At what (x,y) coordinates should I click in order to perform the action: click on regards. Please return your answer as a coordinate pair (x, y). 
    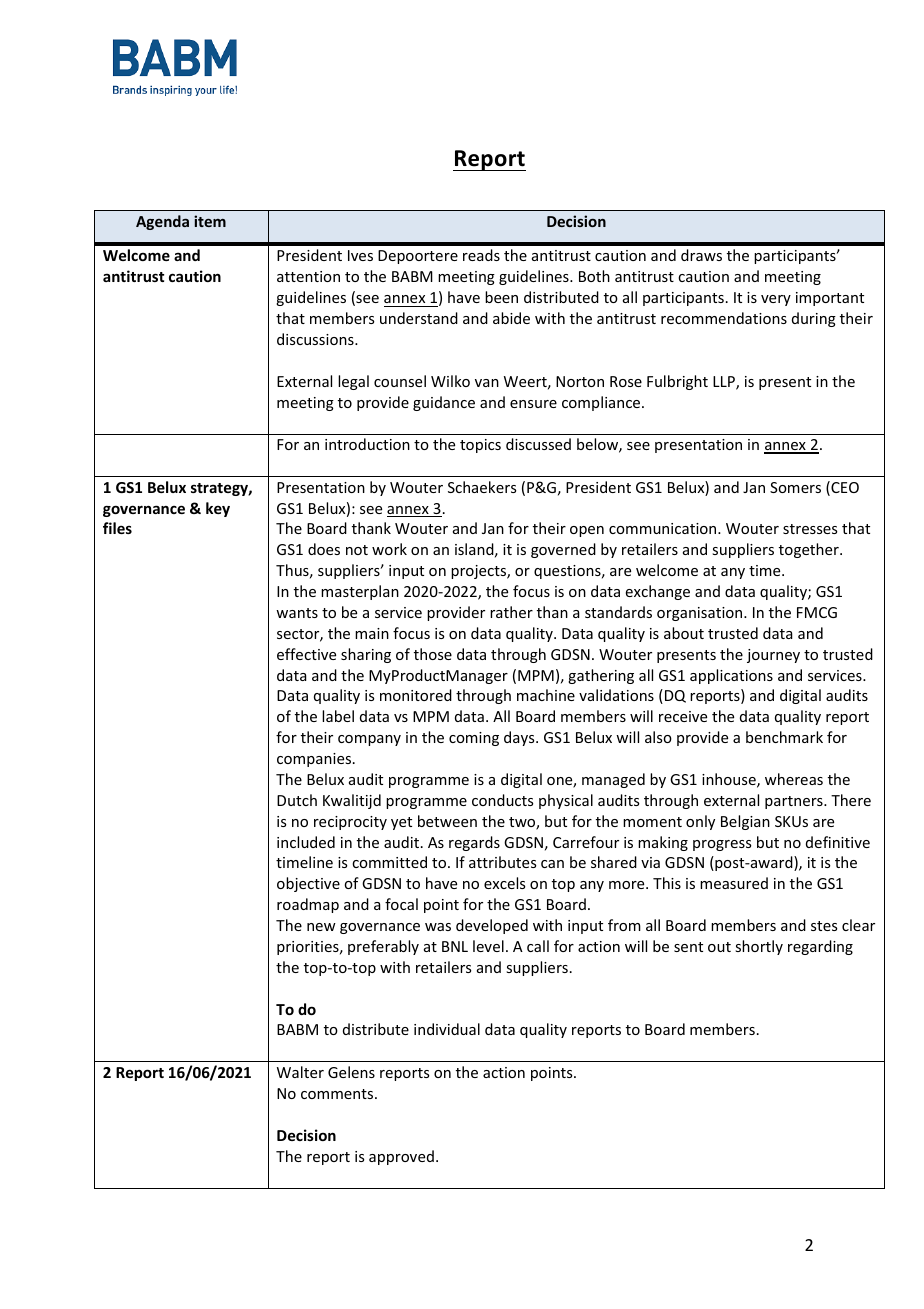
    Looking at the image, I should click on (474, 843).
